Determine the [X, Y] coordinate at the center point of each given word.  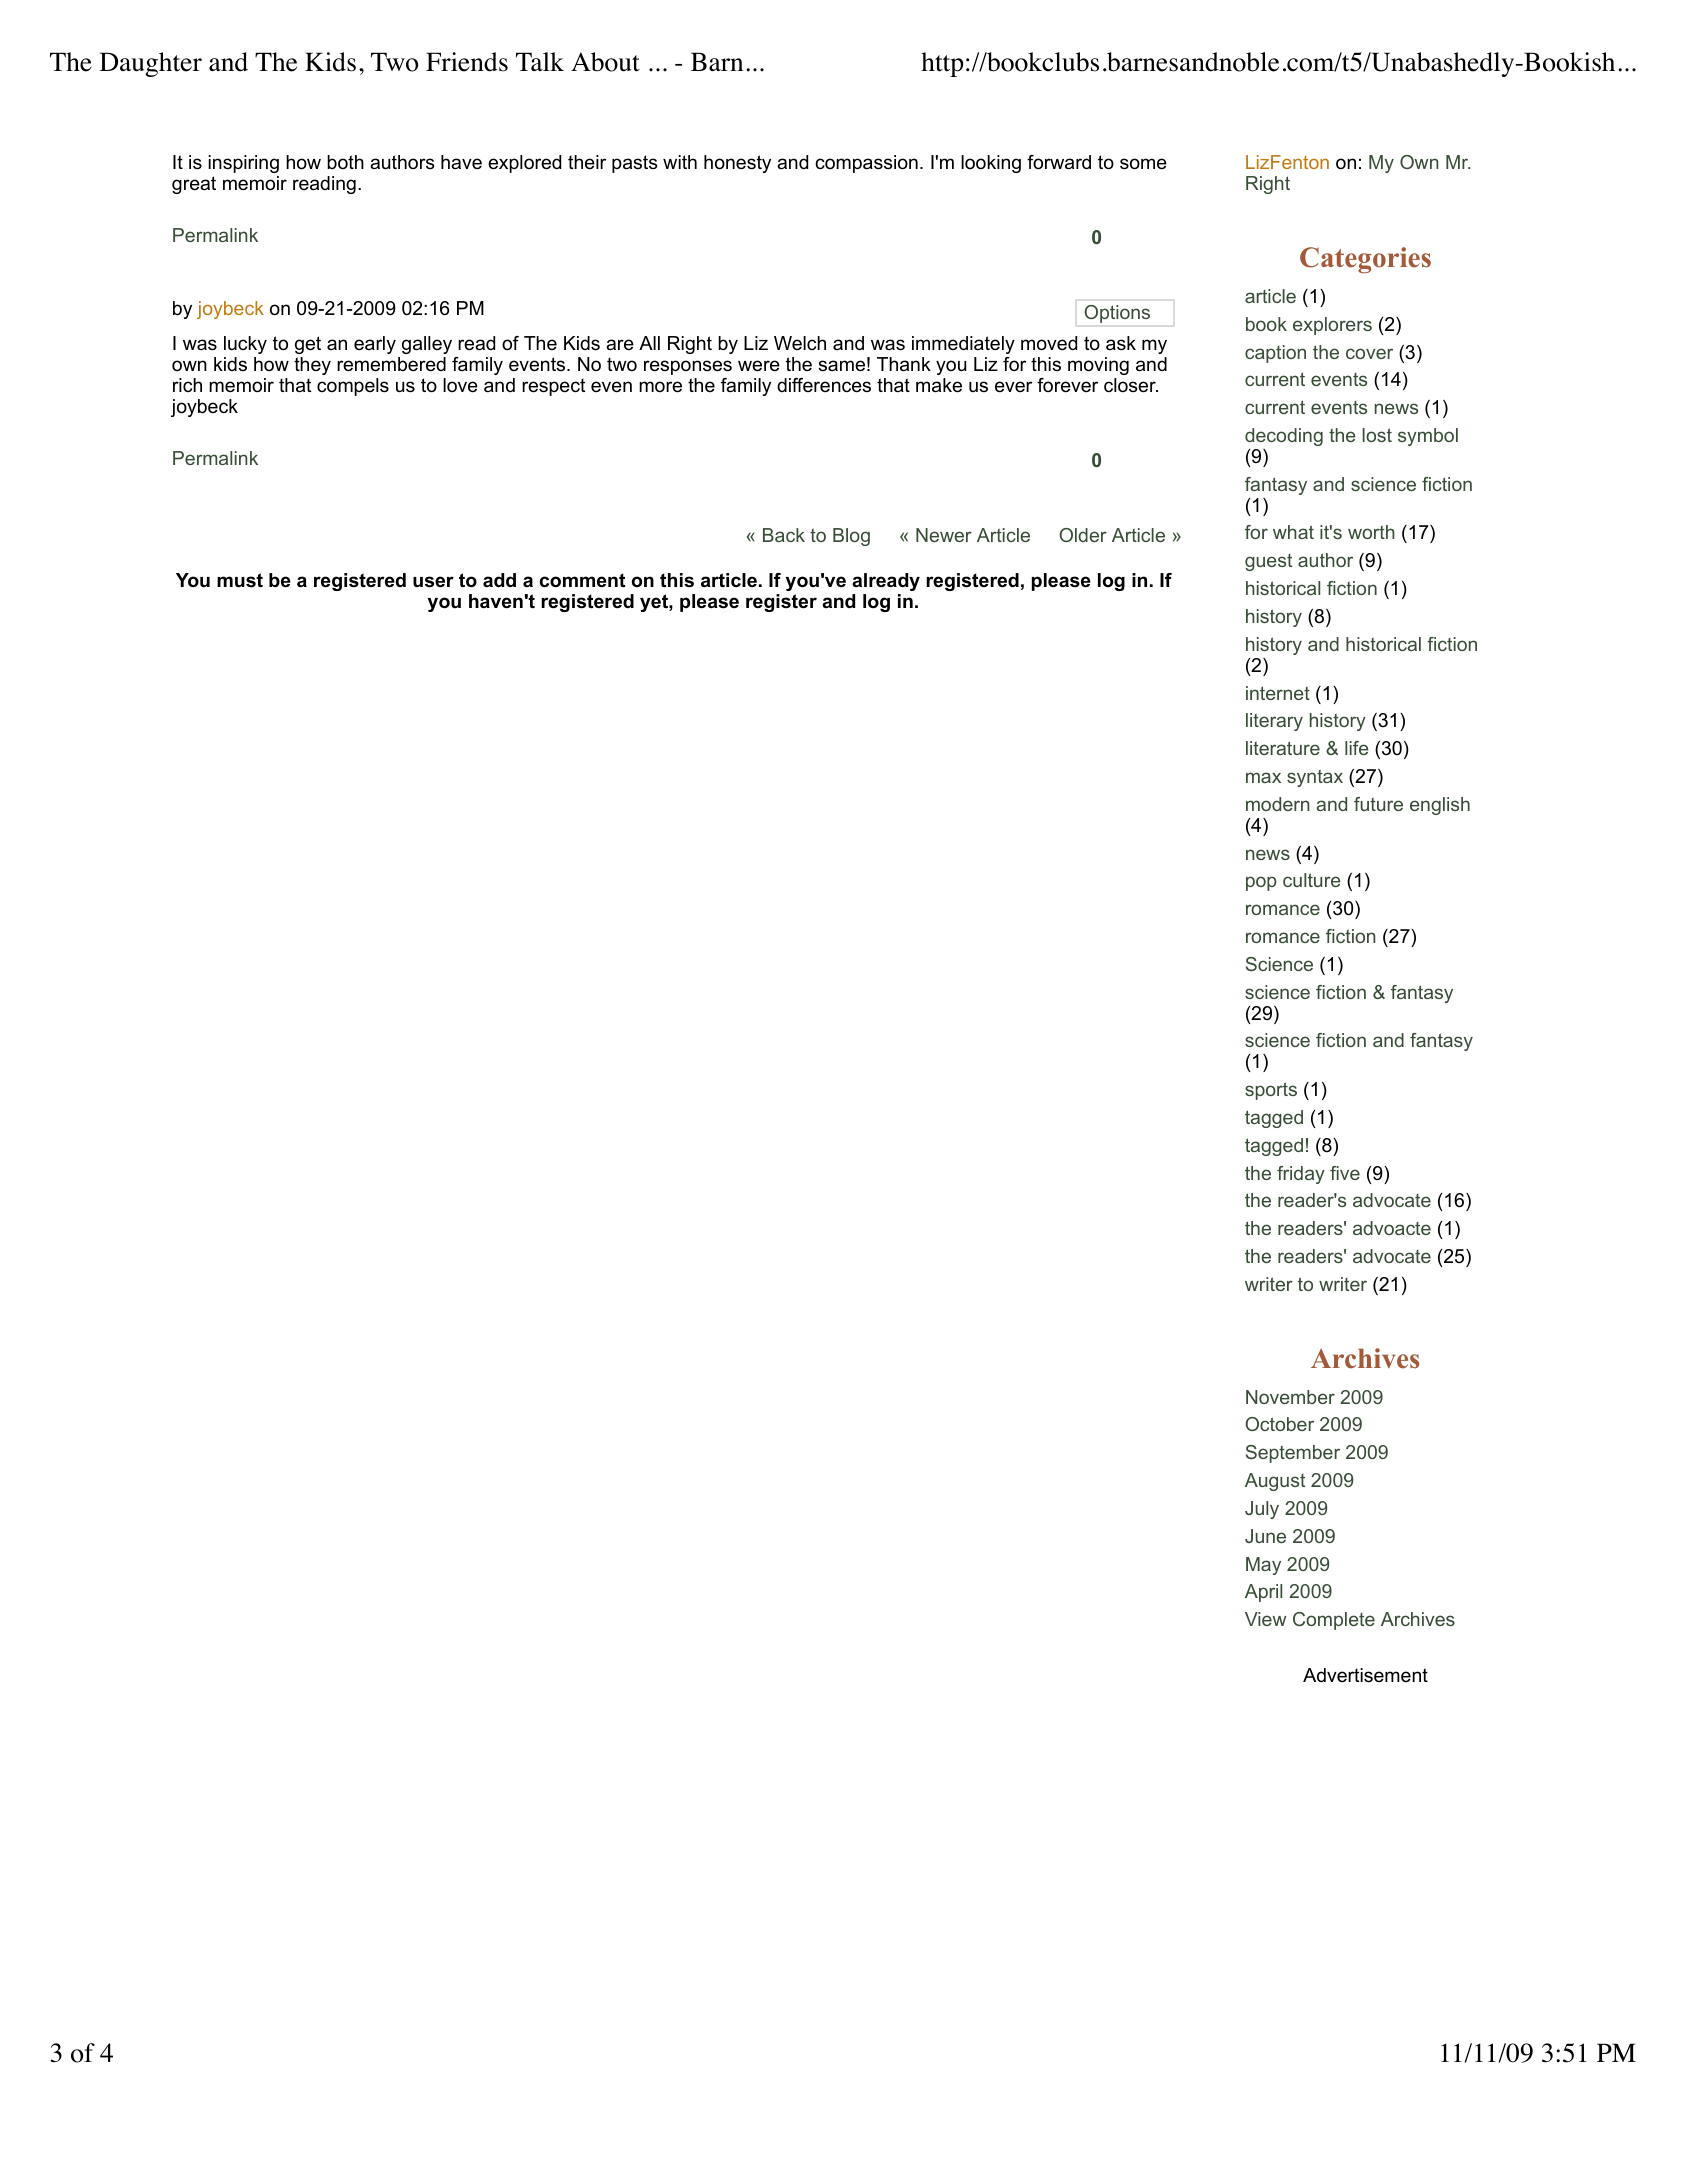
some [1143, 164]
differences [824, 385]
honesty [737, 164]
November [1290, 1397]
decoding [1284, 437]
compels [353, 387]
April [1263, 1593]
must [240, 580]
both [345, 162]
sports [1271, 1091]
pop [1261, 883]
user [433, 582]
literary [1274, 722]
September [1293, 1454]
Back [784, 535]
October [1279, 1424]
